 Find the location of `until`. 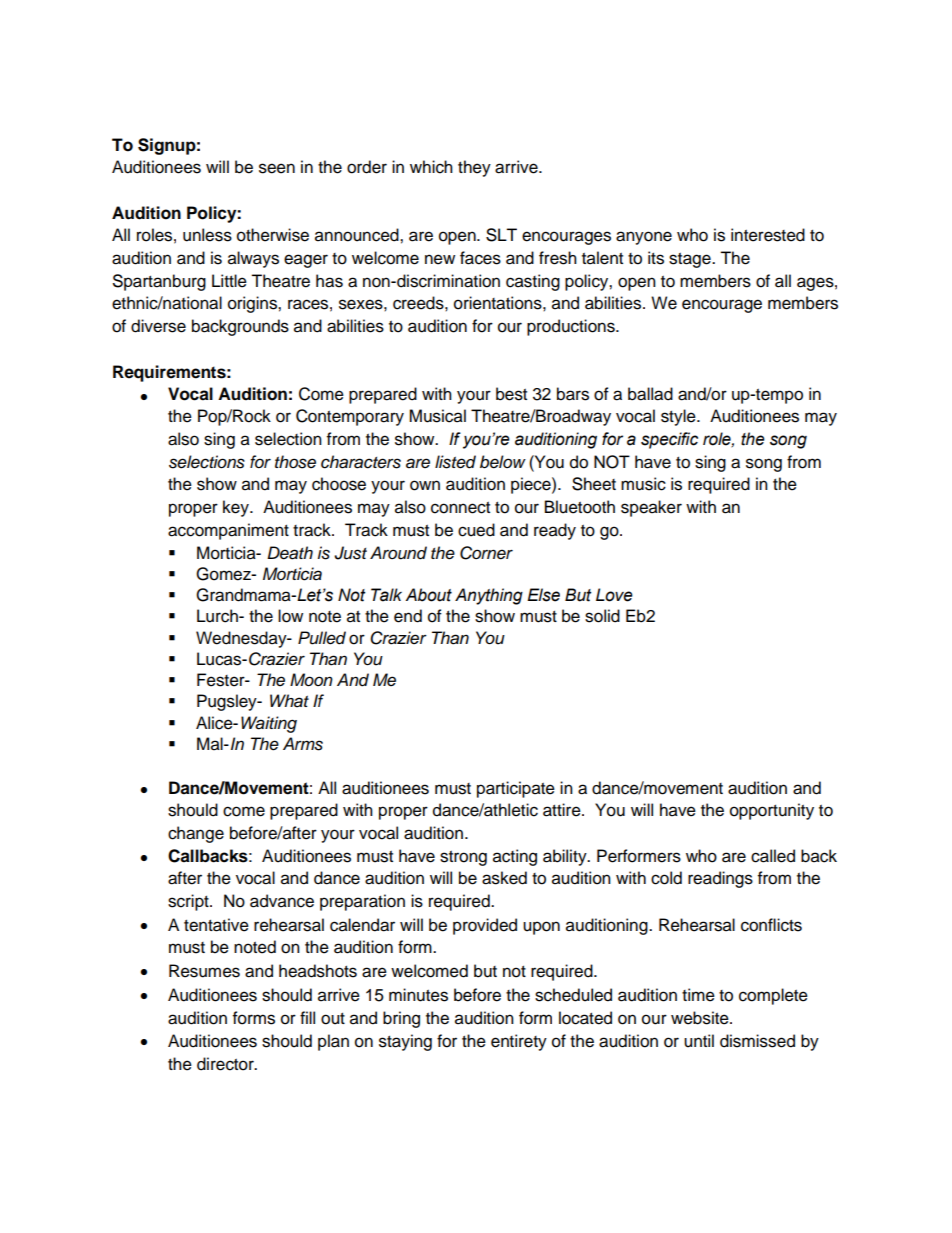

until is located at coordinates (699, 1041).
